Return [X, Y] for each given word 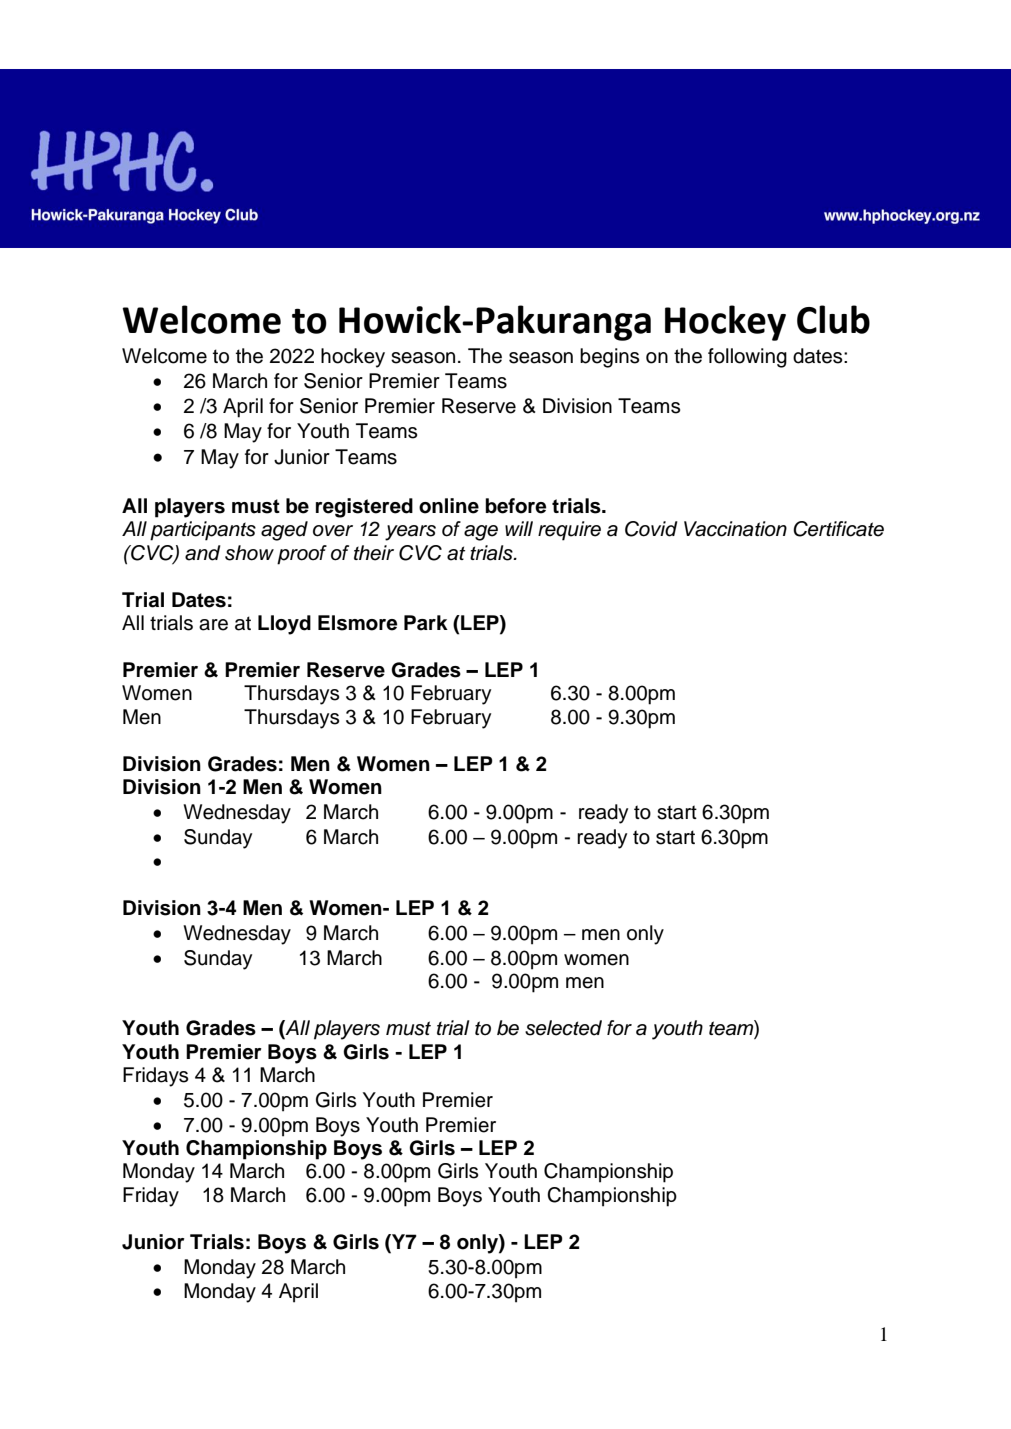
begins [609, 358]
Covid [651, 529]
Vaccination [735, 529]
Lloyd [284, 625]
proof [302, 555]
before [515, 506]
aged [284, 531]
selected [563, 1028]
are [213, 625]
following [747, 358]
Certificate [838, 529]
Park [426, 623]
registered [364, 508]
